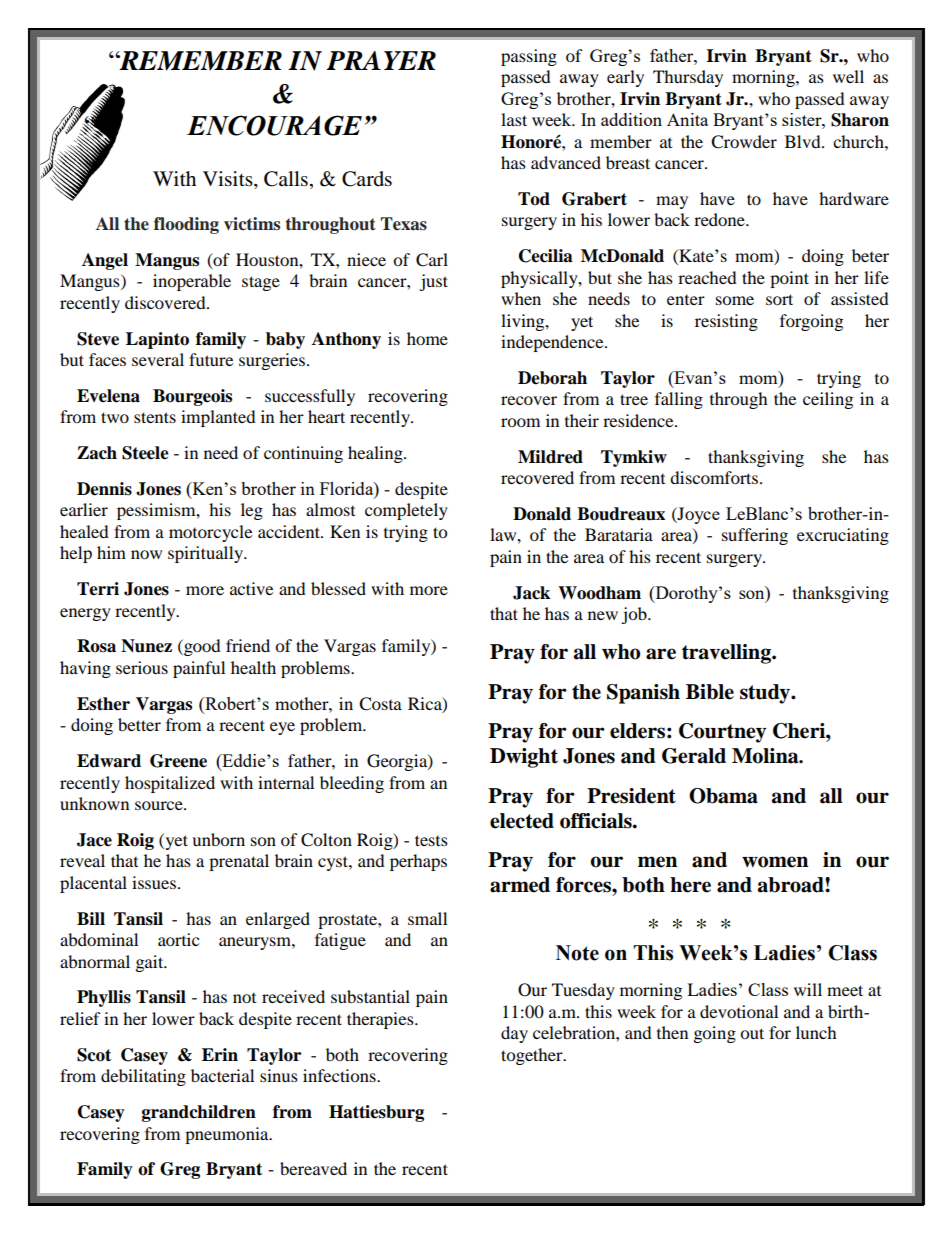  I want to click on grandchildren, so click(199, 1113).
